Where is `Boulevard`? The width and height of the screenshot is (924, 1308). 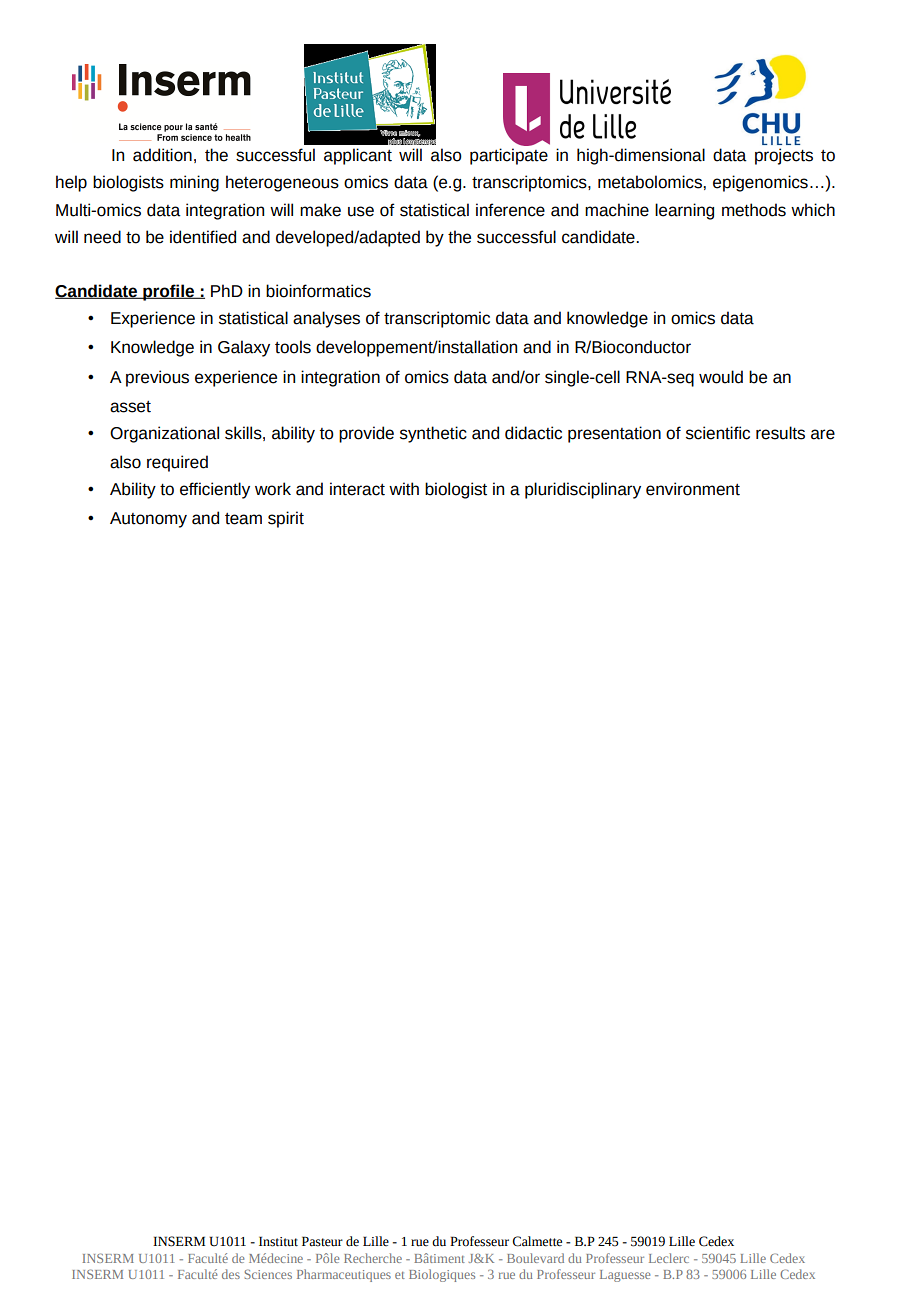
Boulevard is located at coordinates (535, 1258).
